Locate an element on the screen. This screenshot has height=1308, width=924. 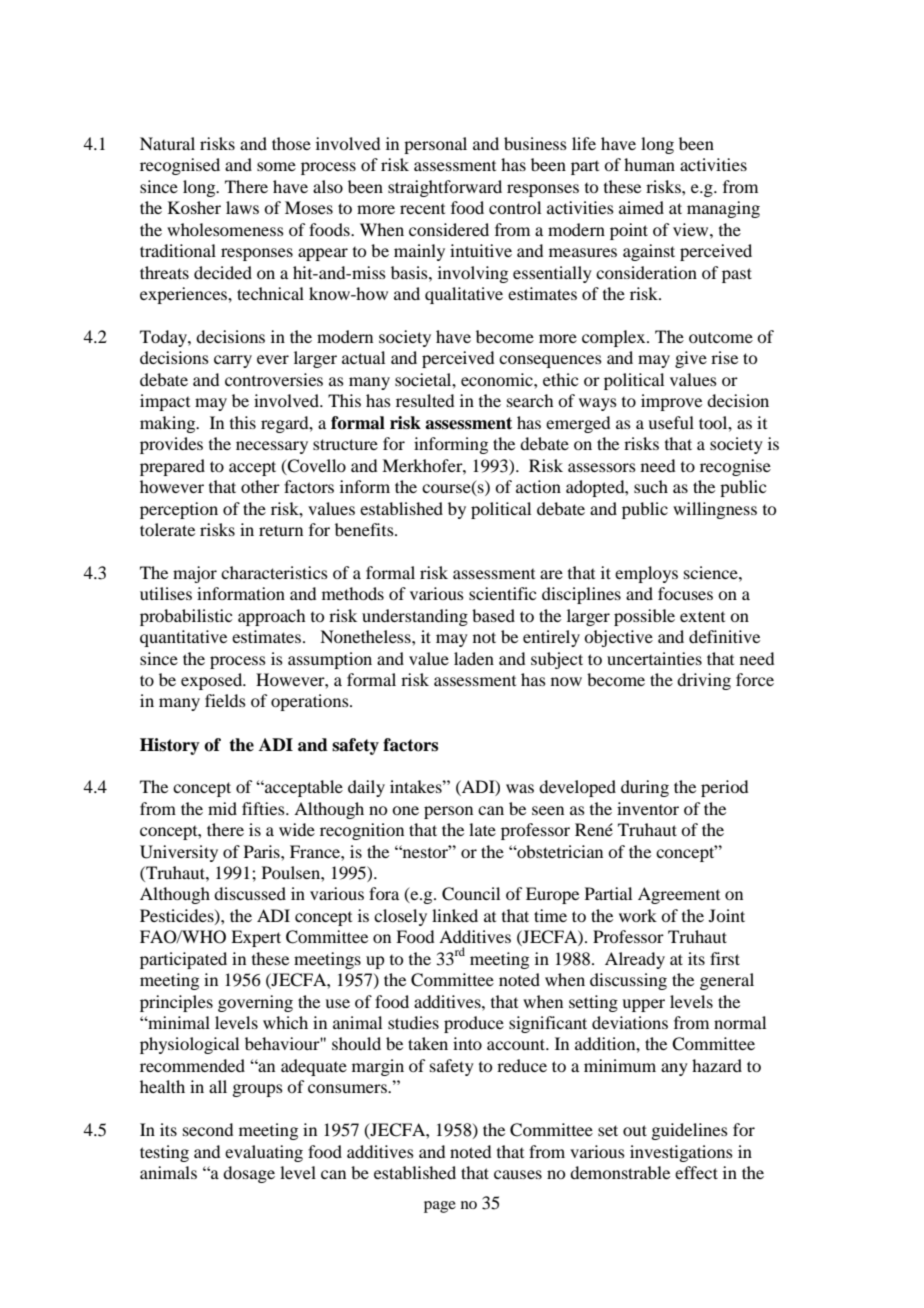
carry is located at coordinates (233, 361).
